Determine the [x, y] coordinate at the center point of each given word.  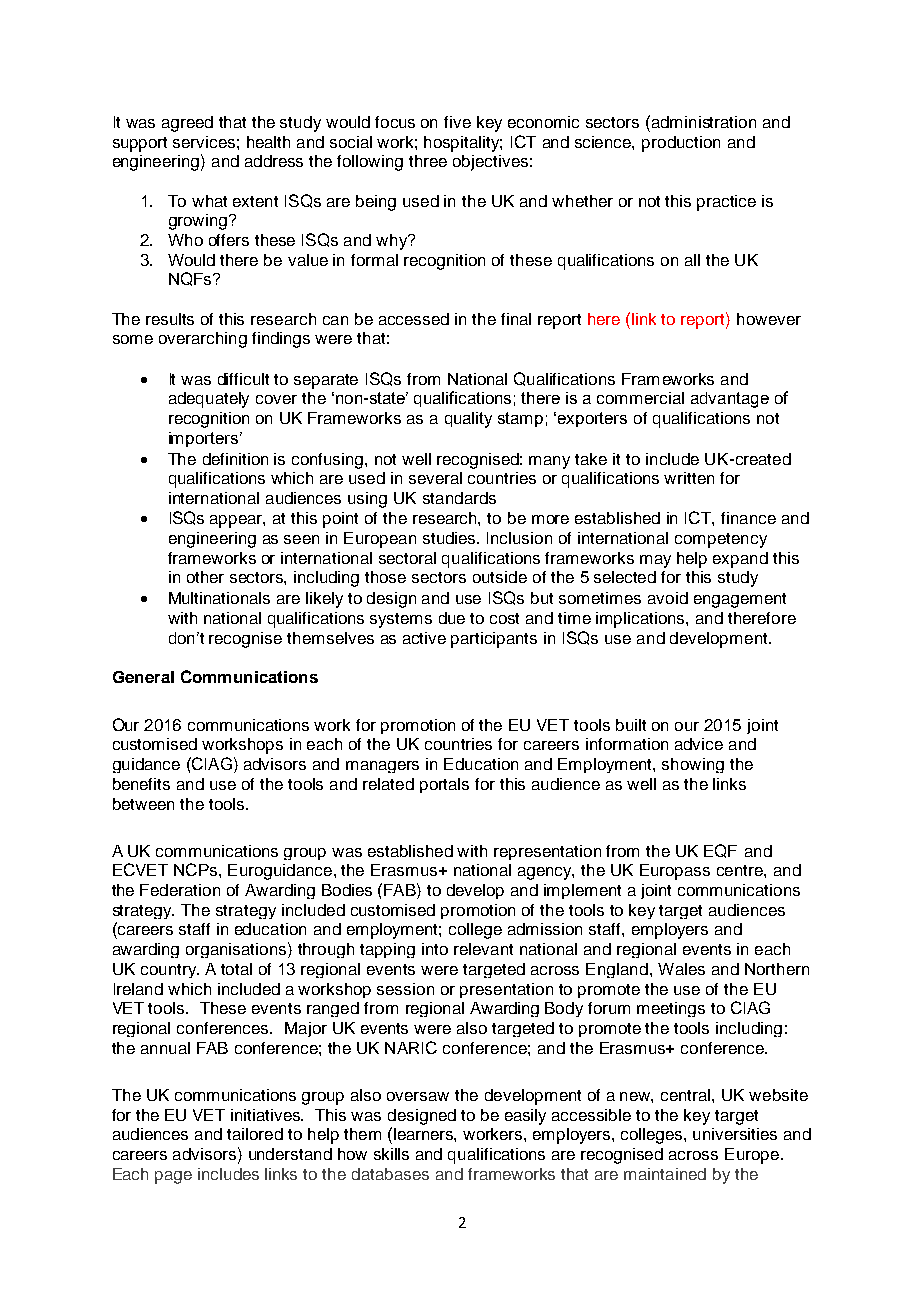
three [428, 161]
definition [235, 459]
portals [444, 785]
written [689, 478]
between [143, 804]
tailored [255, 1134]
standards [459, 498]
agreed [187, 124]
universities [735, 1134]
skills [391, 1154]
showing [693, 765]
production [681, 144]
